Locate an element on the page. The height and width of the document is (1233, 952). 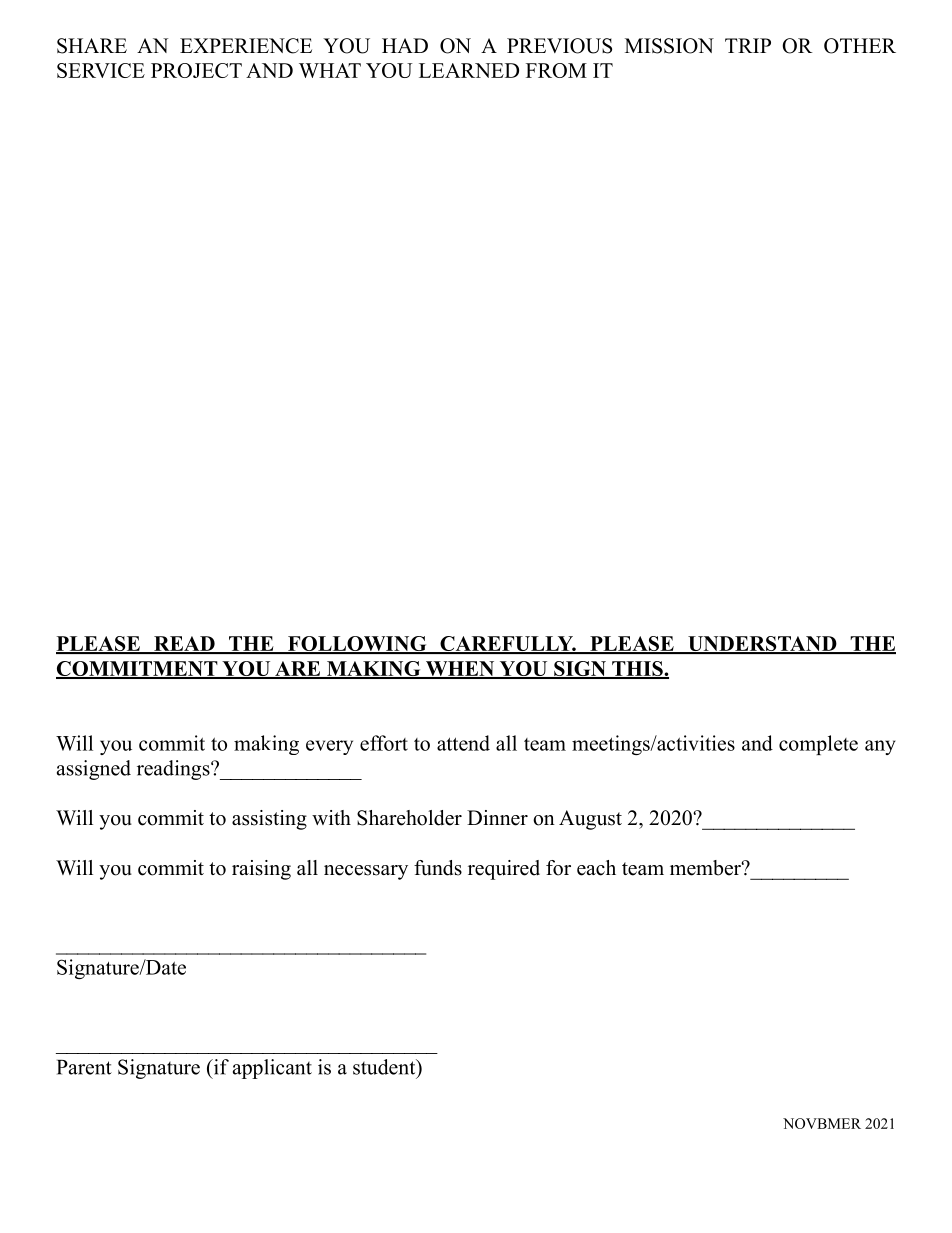
TRIP is located at coordinates (748, 45).
